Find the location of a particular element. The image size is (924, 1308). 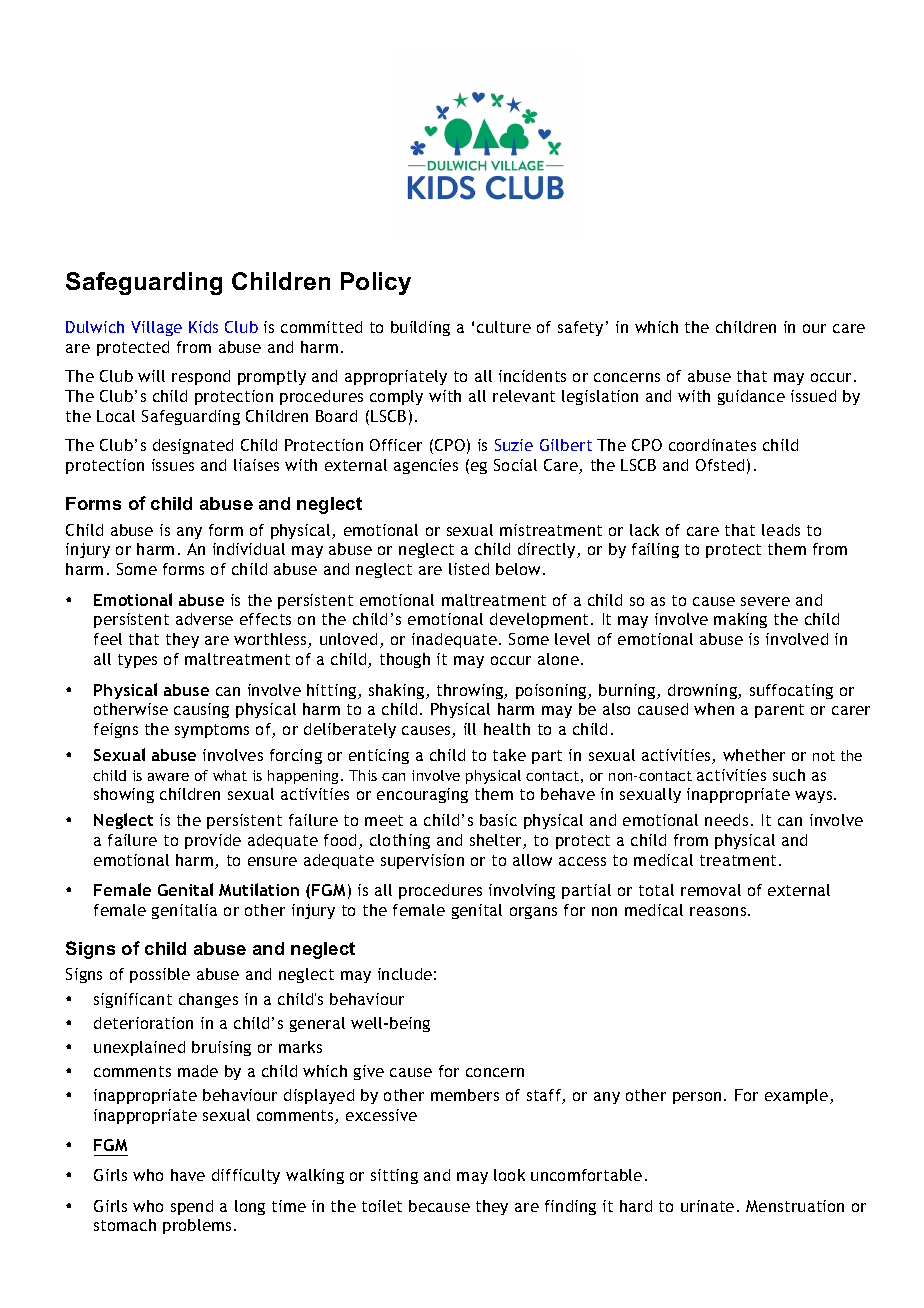

spend is located at coordinates (192, 1207).
